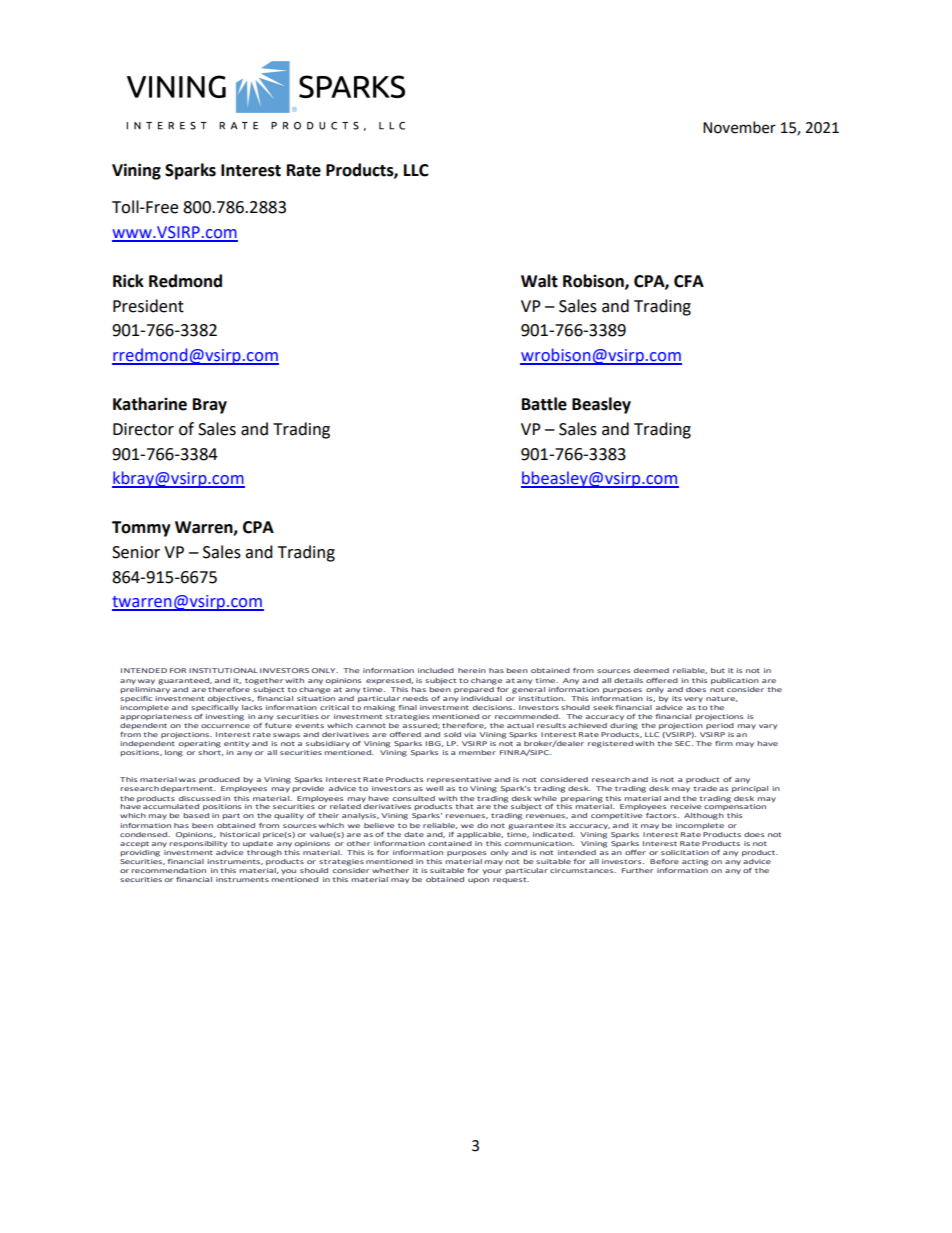  Describe the element at coordinates (168, 870) in the screenshot. I see `recommendation` at that location.
